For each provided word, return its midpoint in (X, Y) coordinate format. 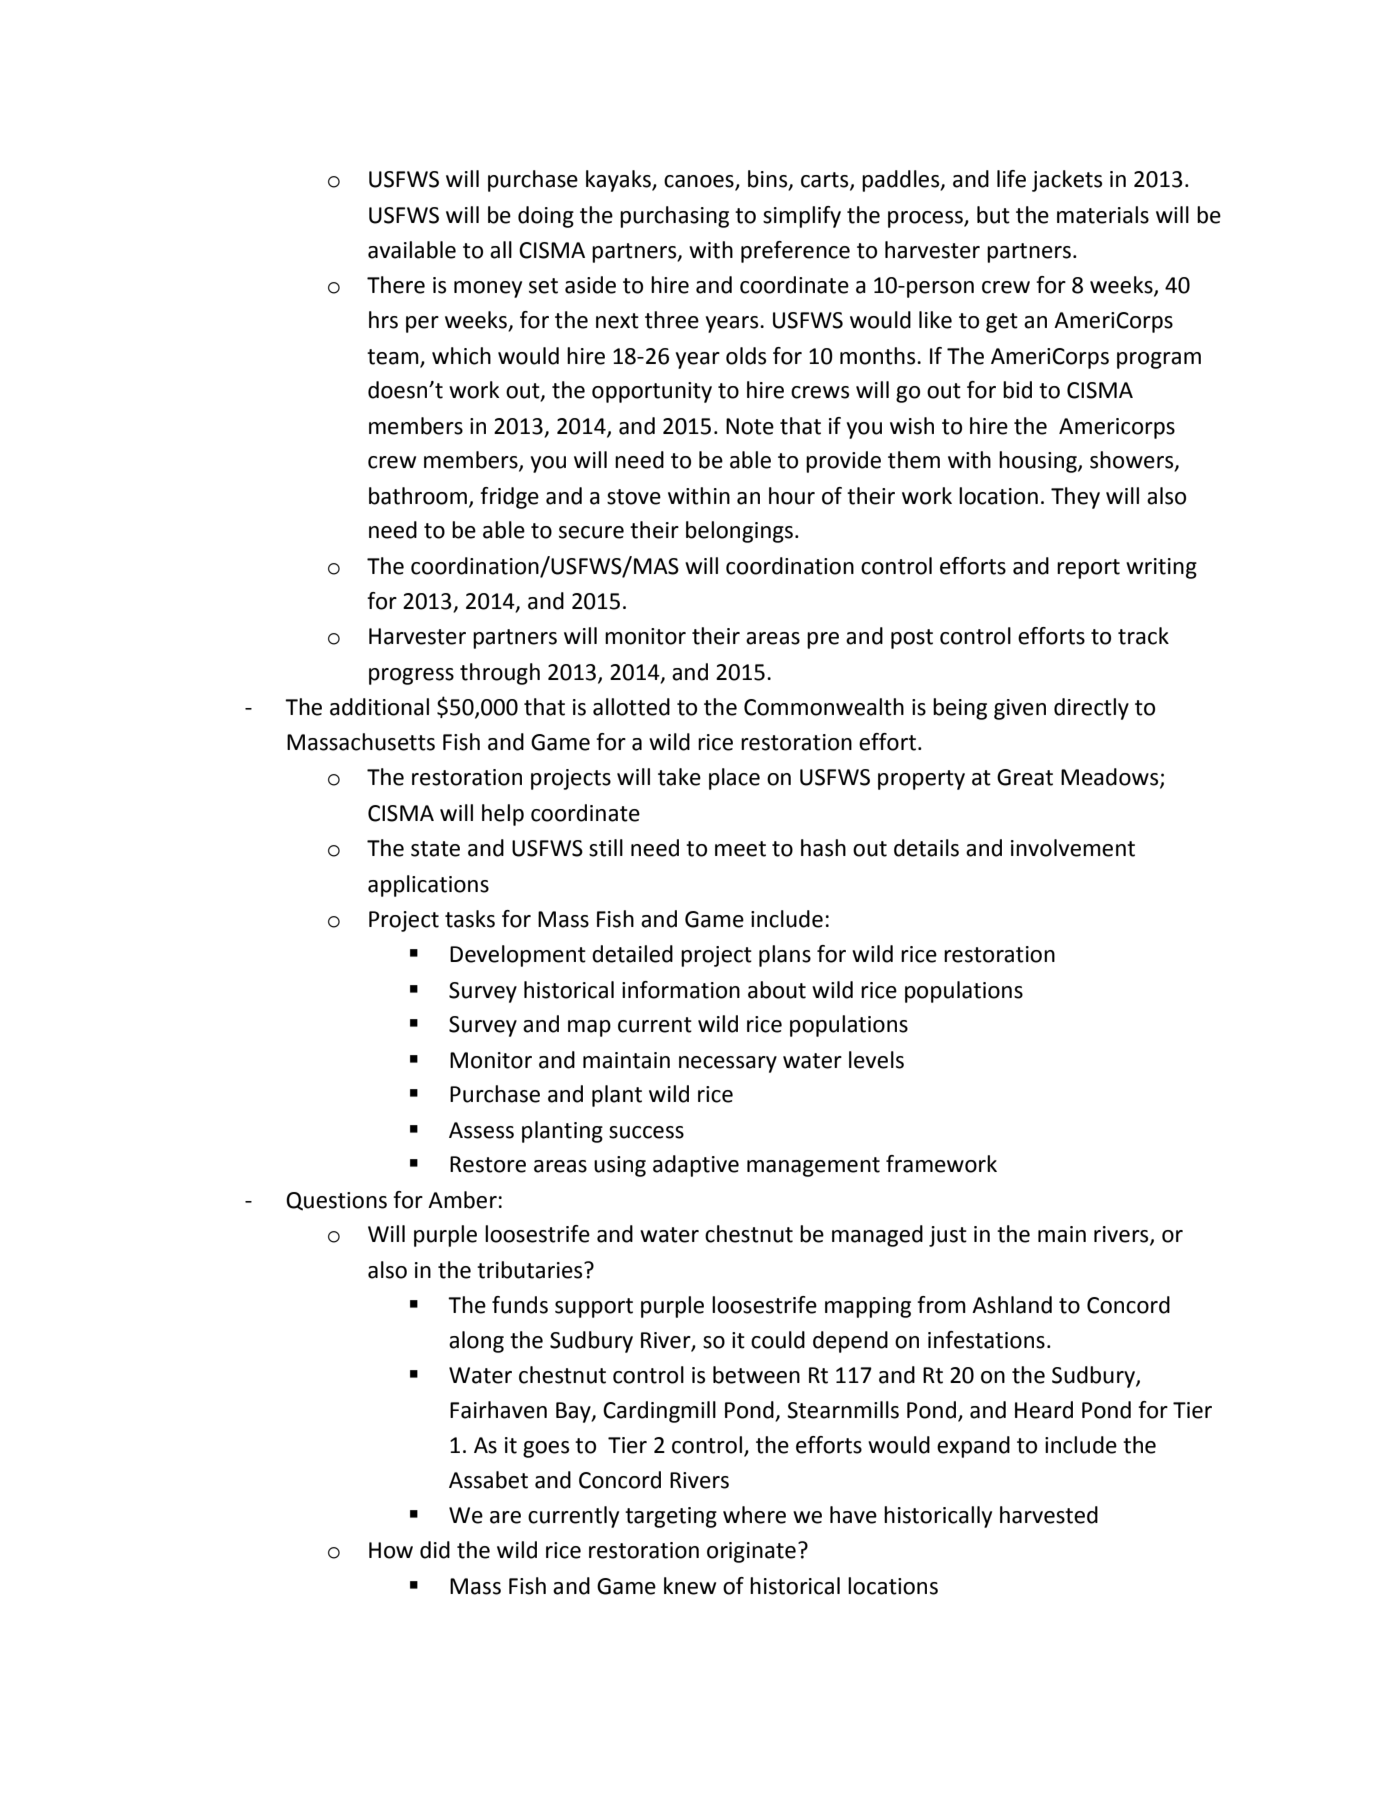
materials (1103, 215)
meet (740, 849)
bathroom (418, 496)
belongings (739, 532)
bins (769, 180)
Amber (462, 1200)
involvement (1073, 848)
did (435, 1550)
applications (428, 886)
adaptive (696, 1166)
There (396, 285)
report (1088, 569)
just (948, 1236)
